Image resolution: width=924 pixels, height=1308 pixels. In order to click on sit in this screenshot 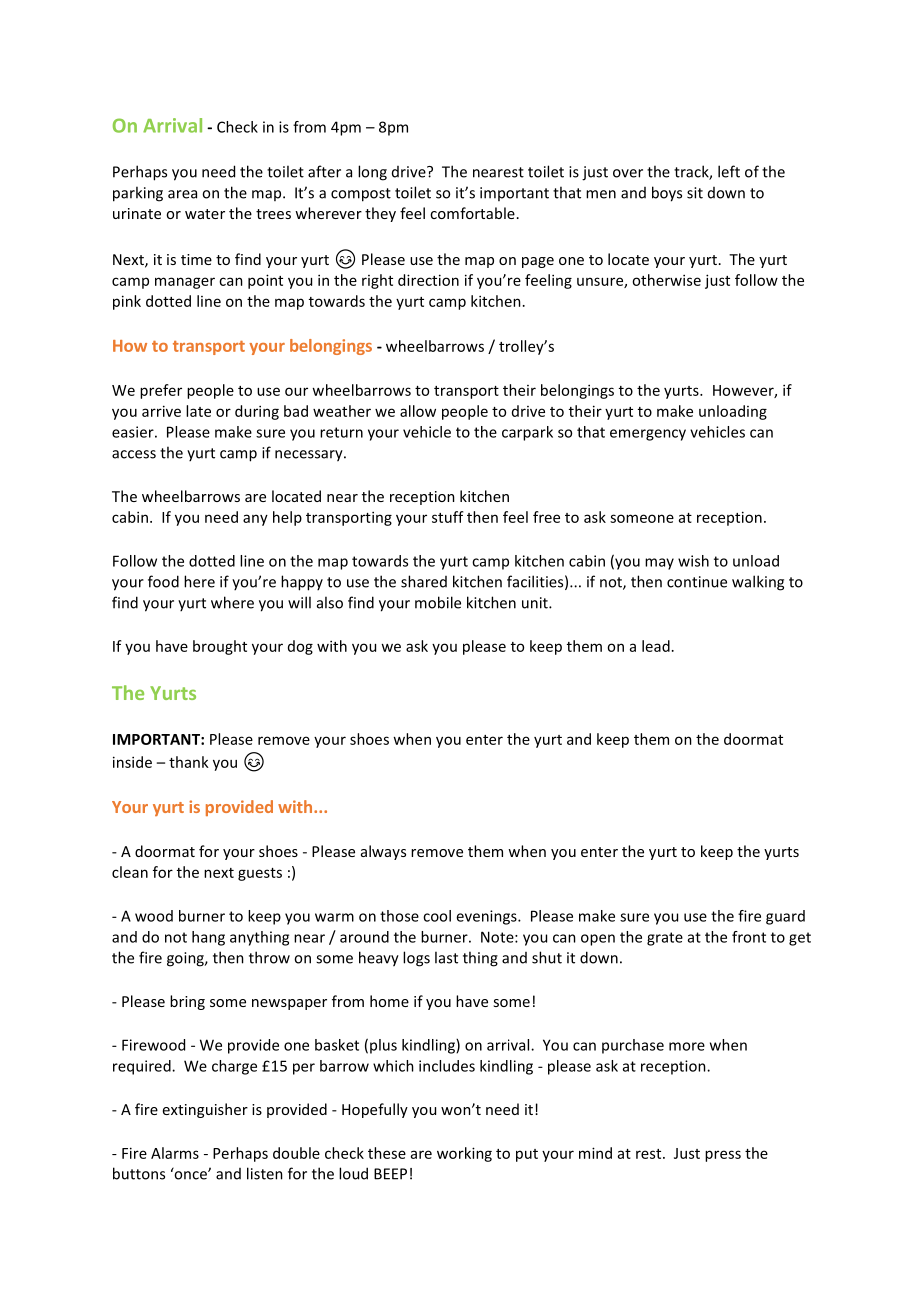, I will do `click(695, 193)`.
